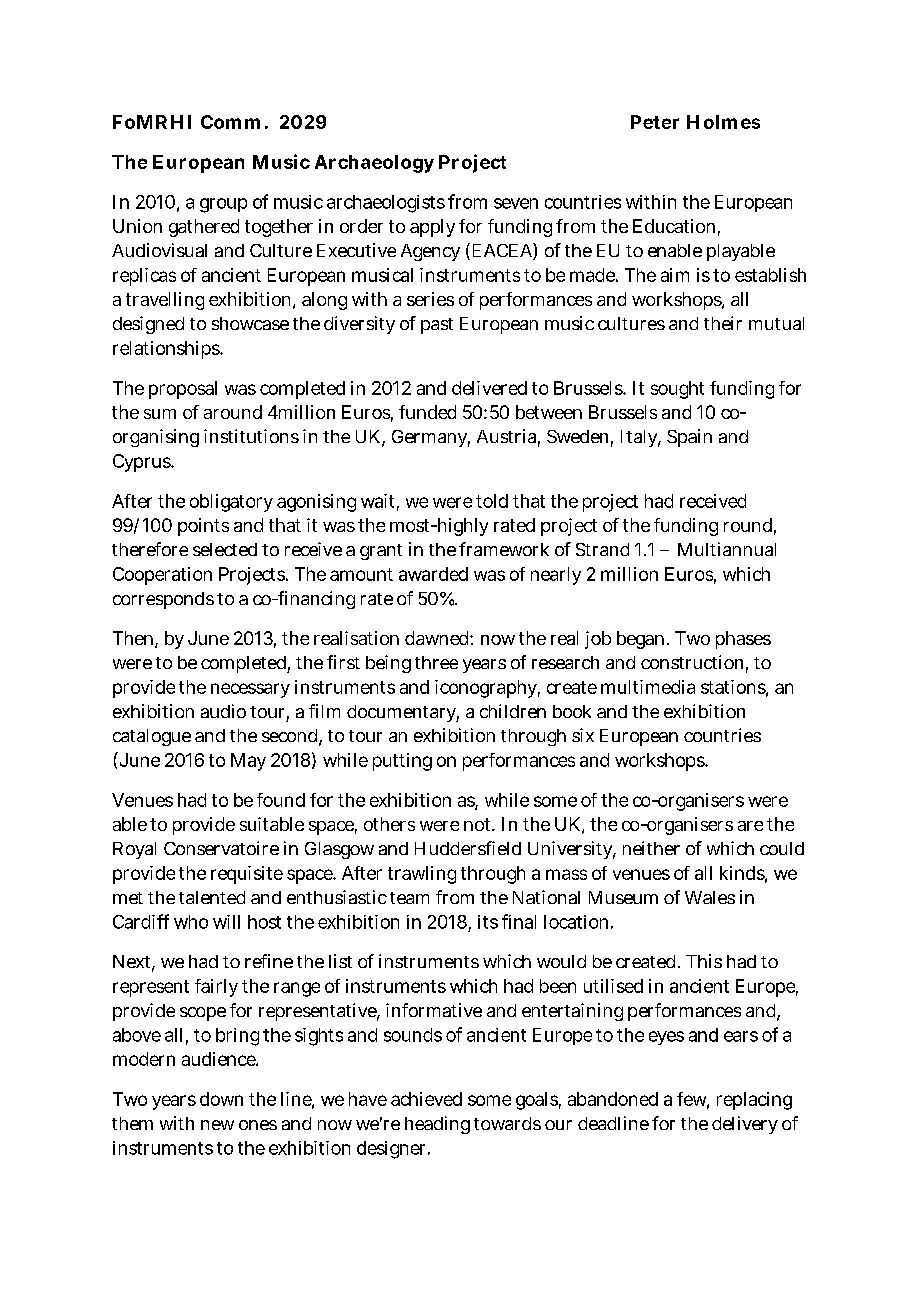  I want to click on are, so click(750, 826).
